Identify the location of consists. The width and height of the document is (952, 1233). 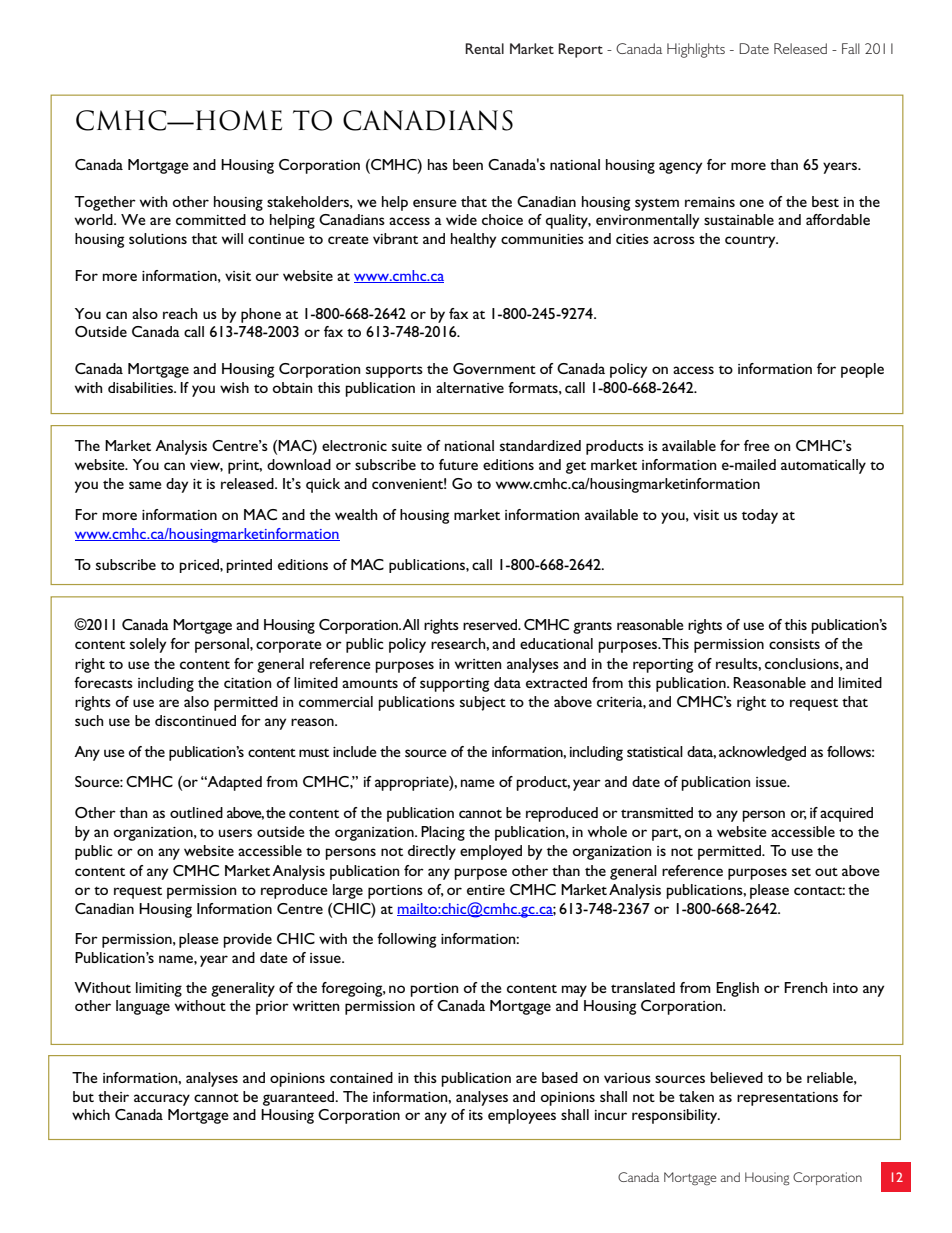
(794, 644).
